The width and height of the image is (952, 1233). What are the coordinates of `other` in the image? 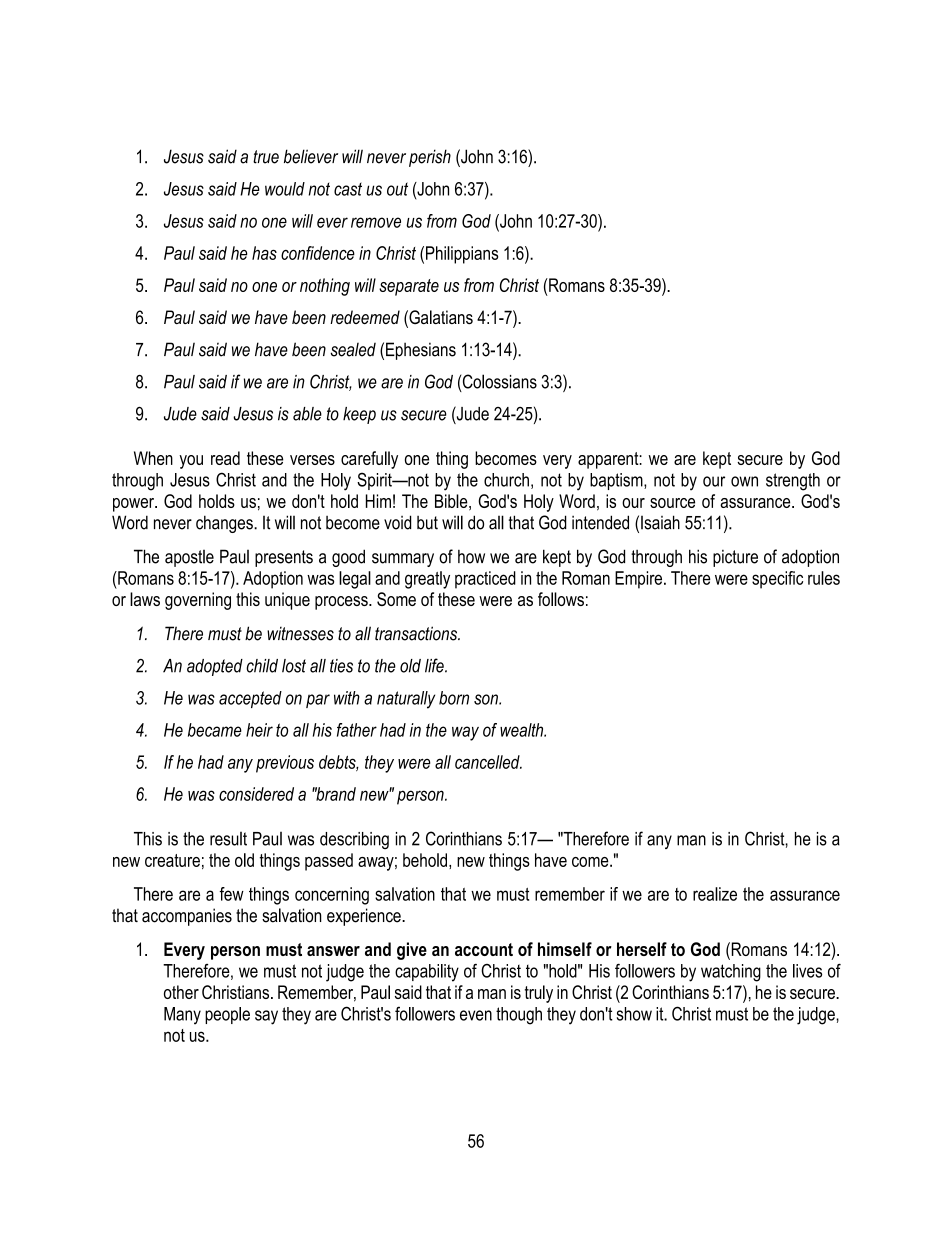 It's located at (181, 992).
